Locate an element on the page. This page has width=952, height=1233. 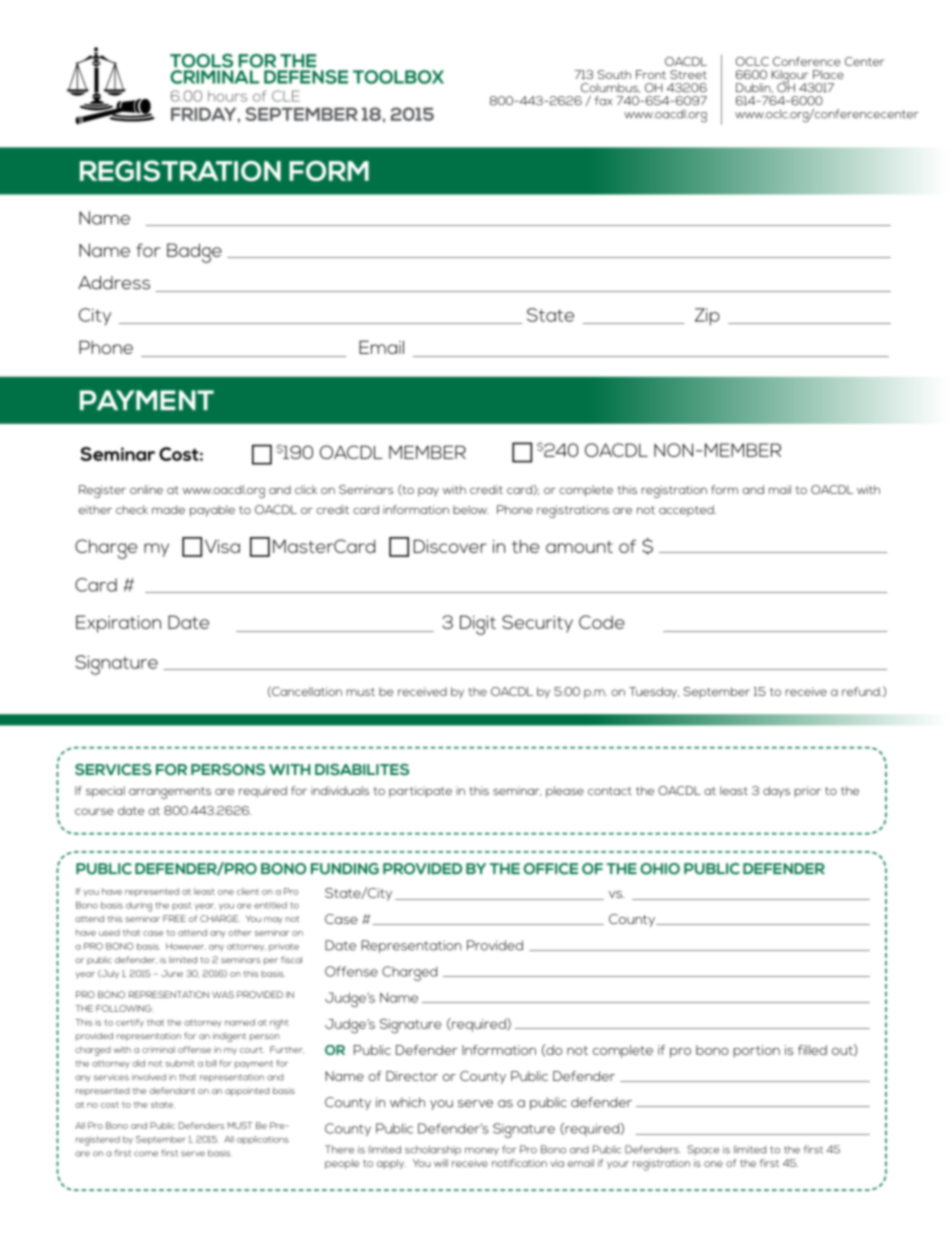
Digit is located at coordinates (478, 625).
